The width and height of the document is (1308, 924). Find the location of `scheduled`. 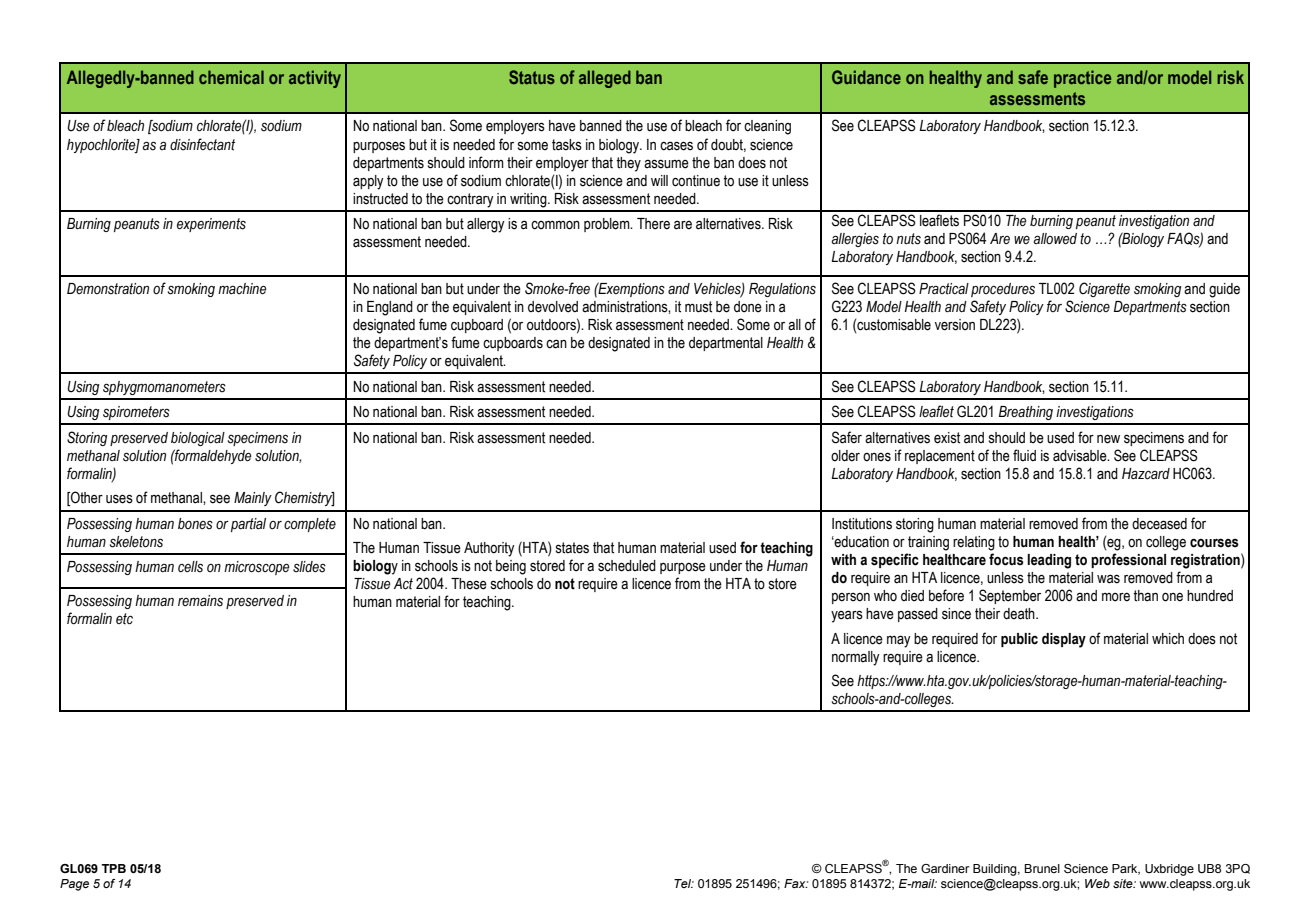

scheduled is located at coordinates (627, 566).
